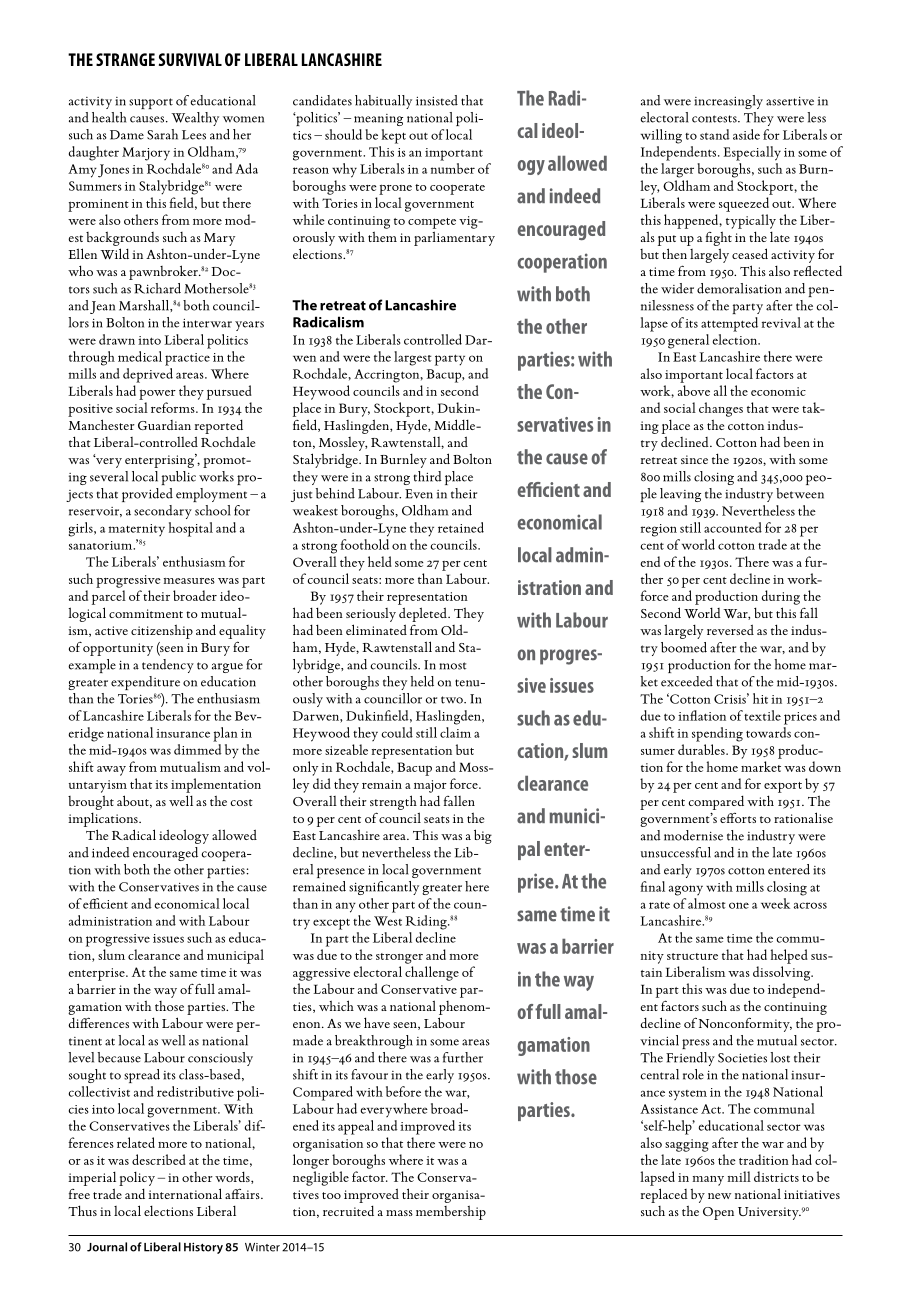 The height and width of the screenshot is (1308, 924). What do you see at coordinates (730, 629) in the screenshot?
I see `reversed` at bounding box center [730, 629].
